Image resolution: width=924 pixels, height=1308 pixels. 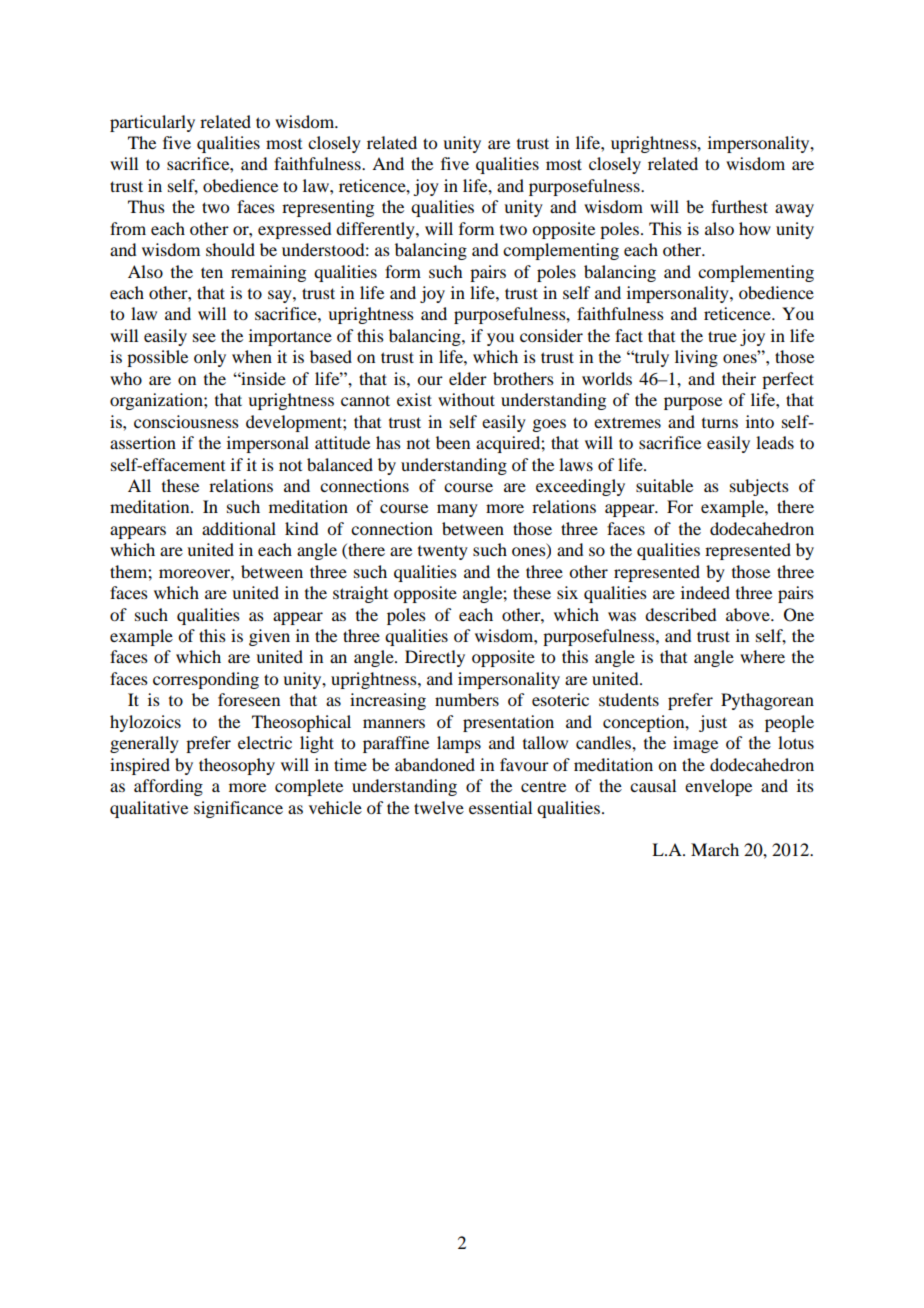 What do you see at coordinates (739, 206) in the screenshot?
I see `furthest` at bounding box center [739, 206].
